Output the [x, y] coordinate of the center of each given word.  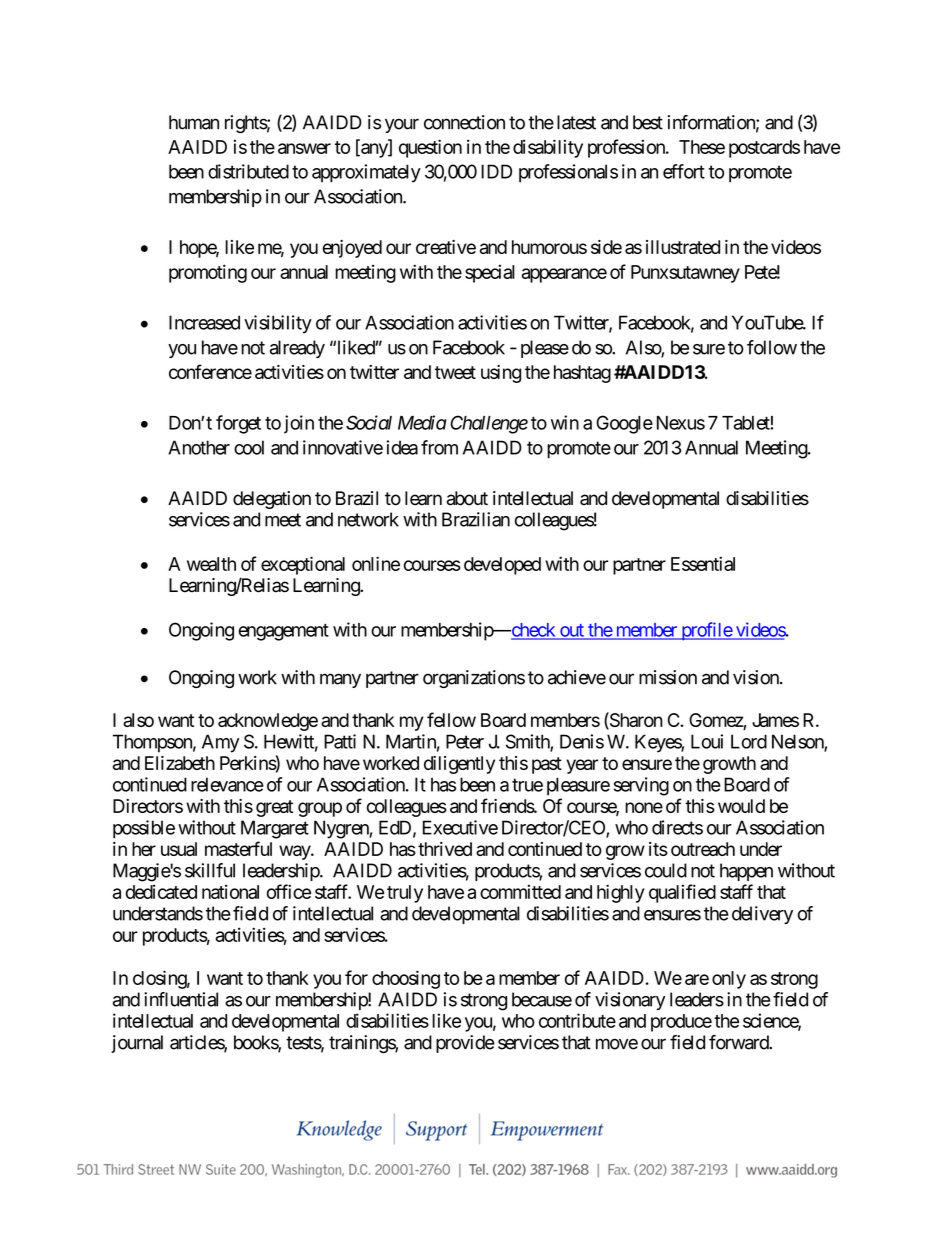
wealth [211, 564]
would [741, 806]
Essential [703, 563]
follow [772, 347]
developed [502, 566]
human [194, 122]
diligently [459, 765]
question [430, 148]
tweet [455, 372]
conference [210, 371]
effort [684, 171]
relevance [227, 784]
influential [181, 999]
